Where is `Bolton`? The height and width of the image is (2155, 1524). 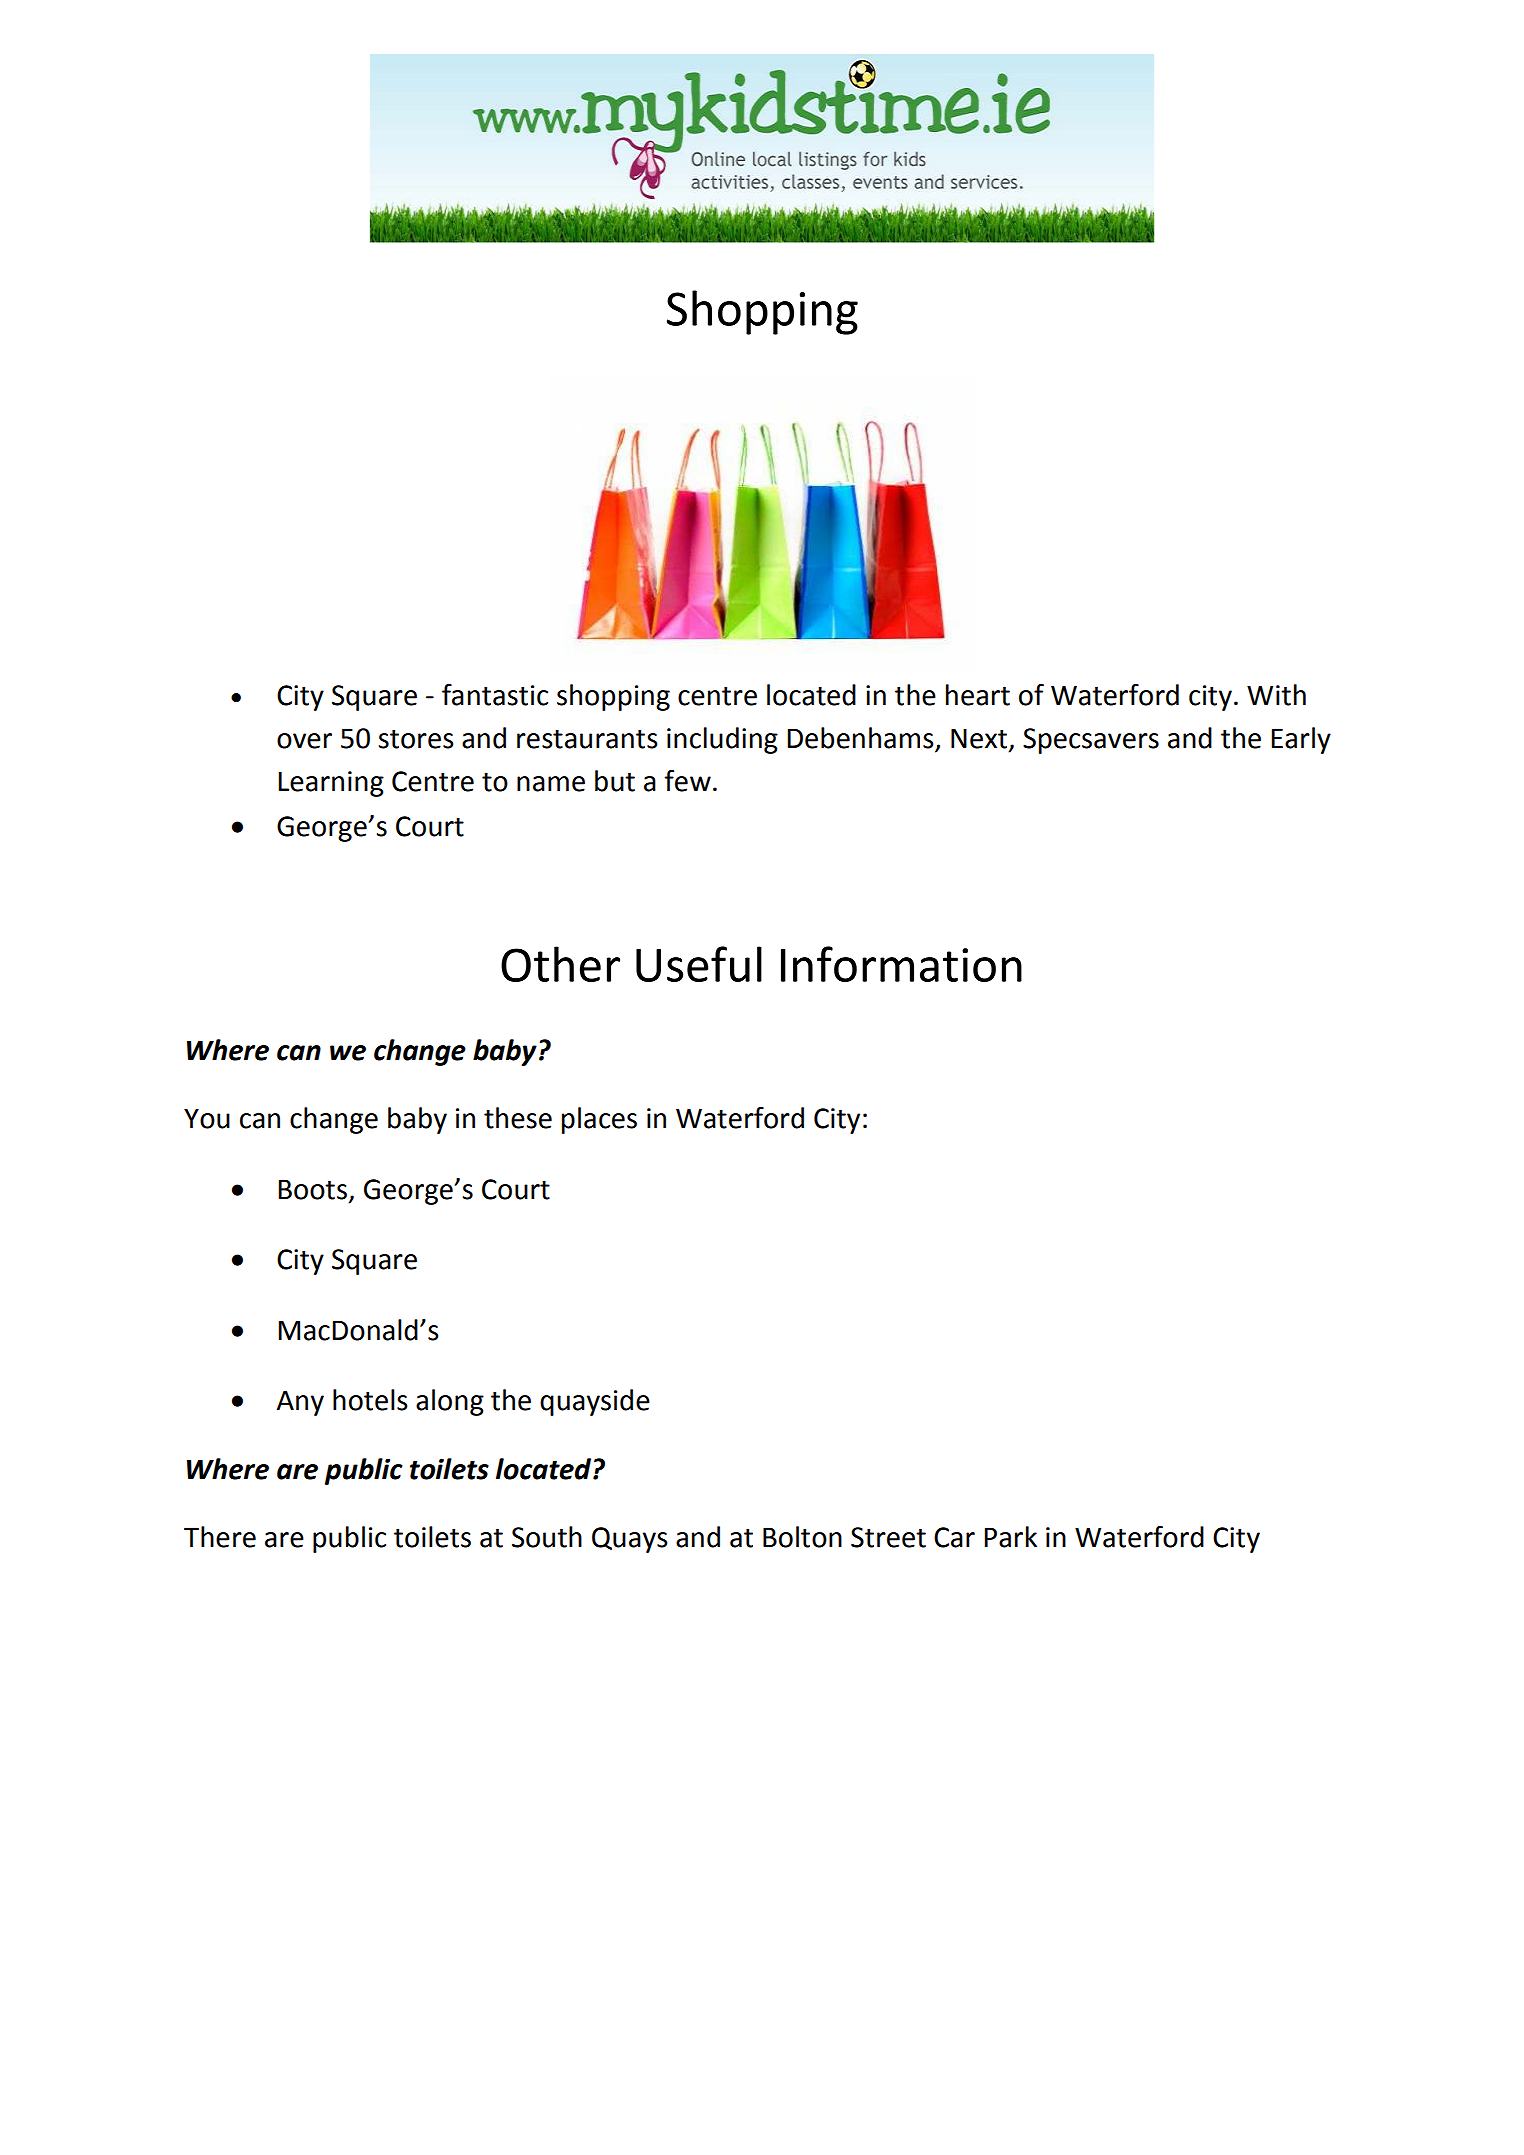 Bolton is located at coordinates (802, 1537).
